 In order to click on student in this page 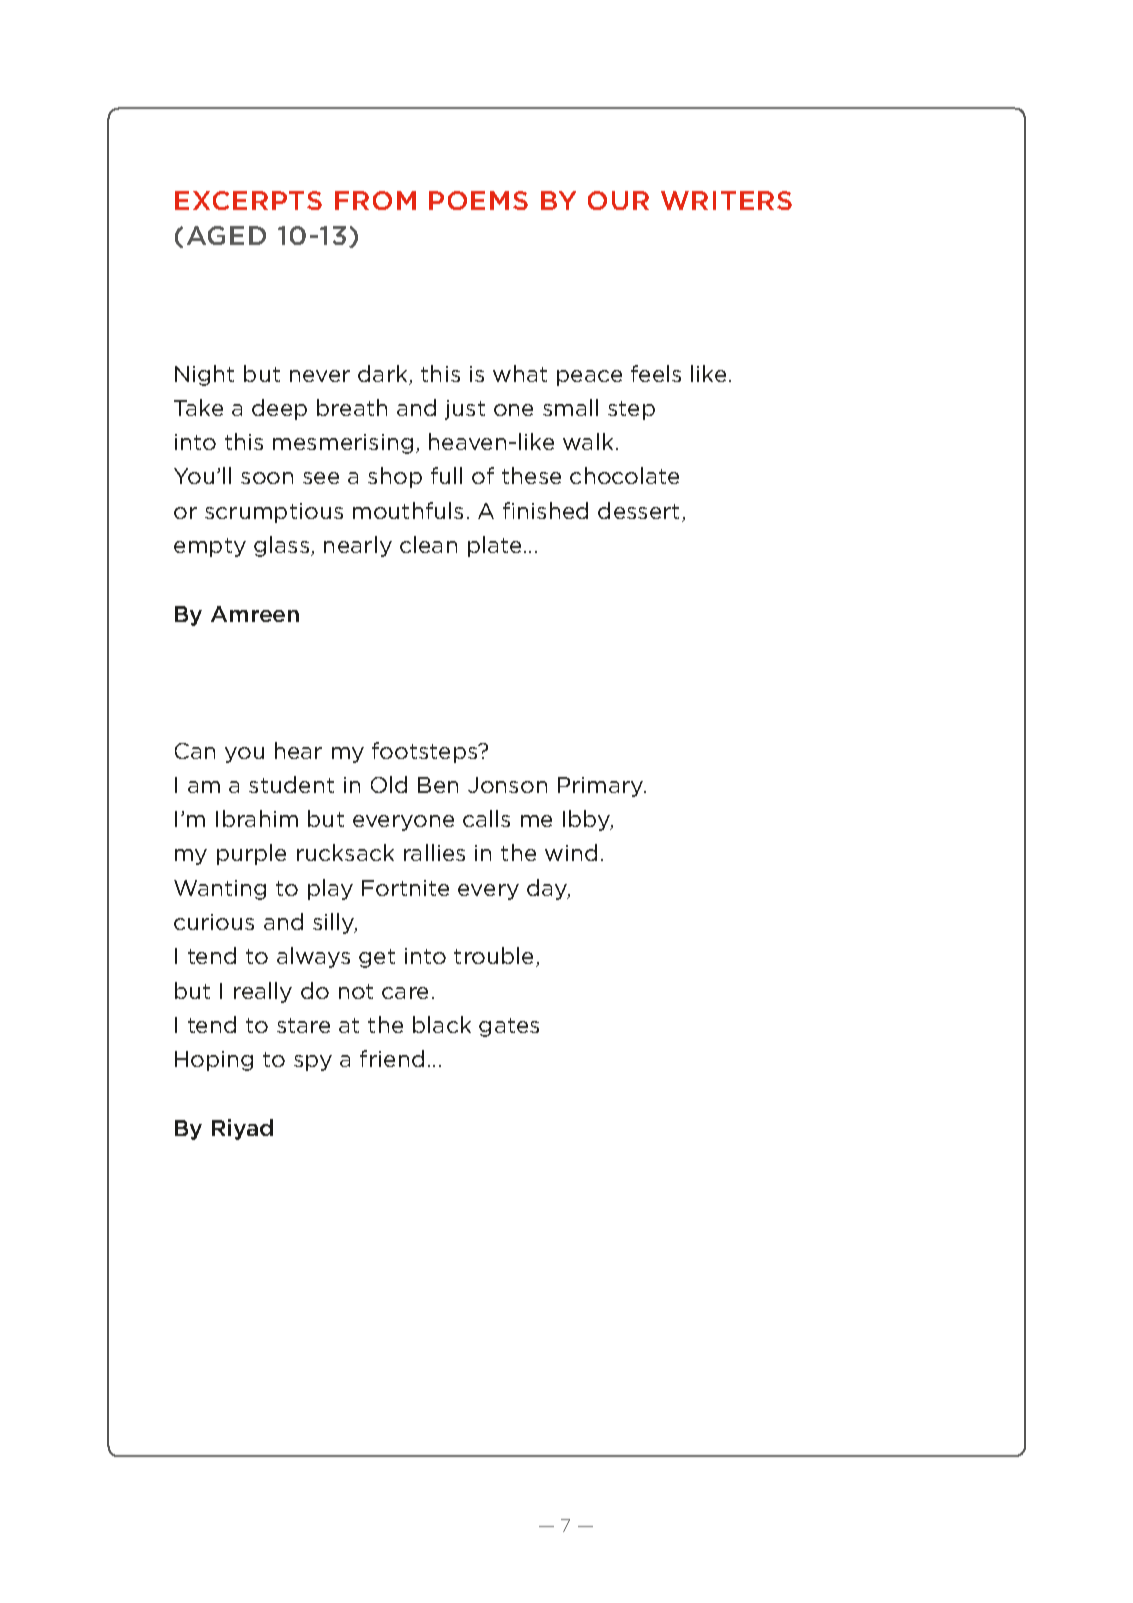, I will do `click(291, 784)`.
